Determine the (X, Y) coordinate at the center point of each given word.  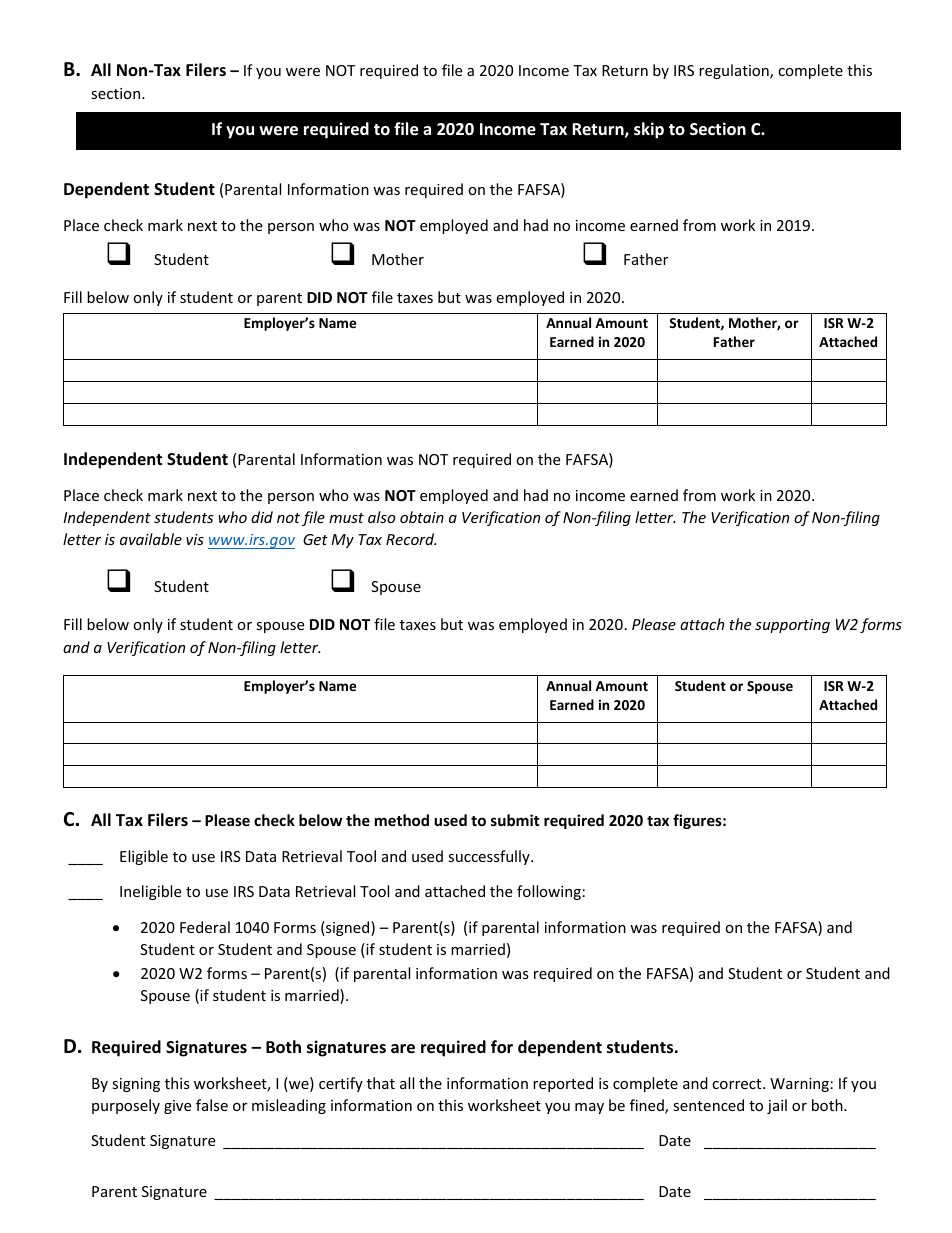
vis (195, 539)
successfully (490, 857)
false (212, 1105)
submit (515, 820)
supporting (792, 626)
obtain (422, 517)
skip (649, 130)
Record (411, 539)
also (381, 517)
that (381, 1083)
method (402, 820)
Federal (205, 927)
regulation (735, 71)
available (151, 539)
